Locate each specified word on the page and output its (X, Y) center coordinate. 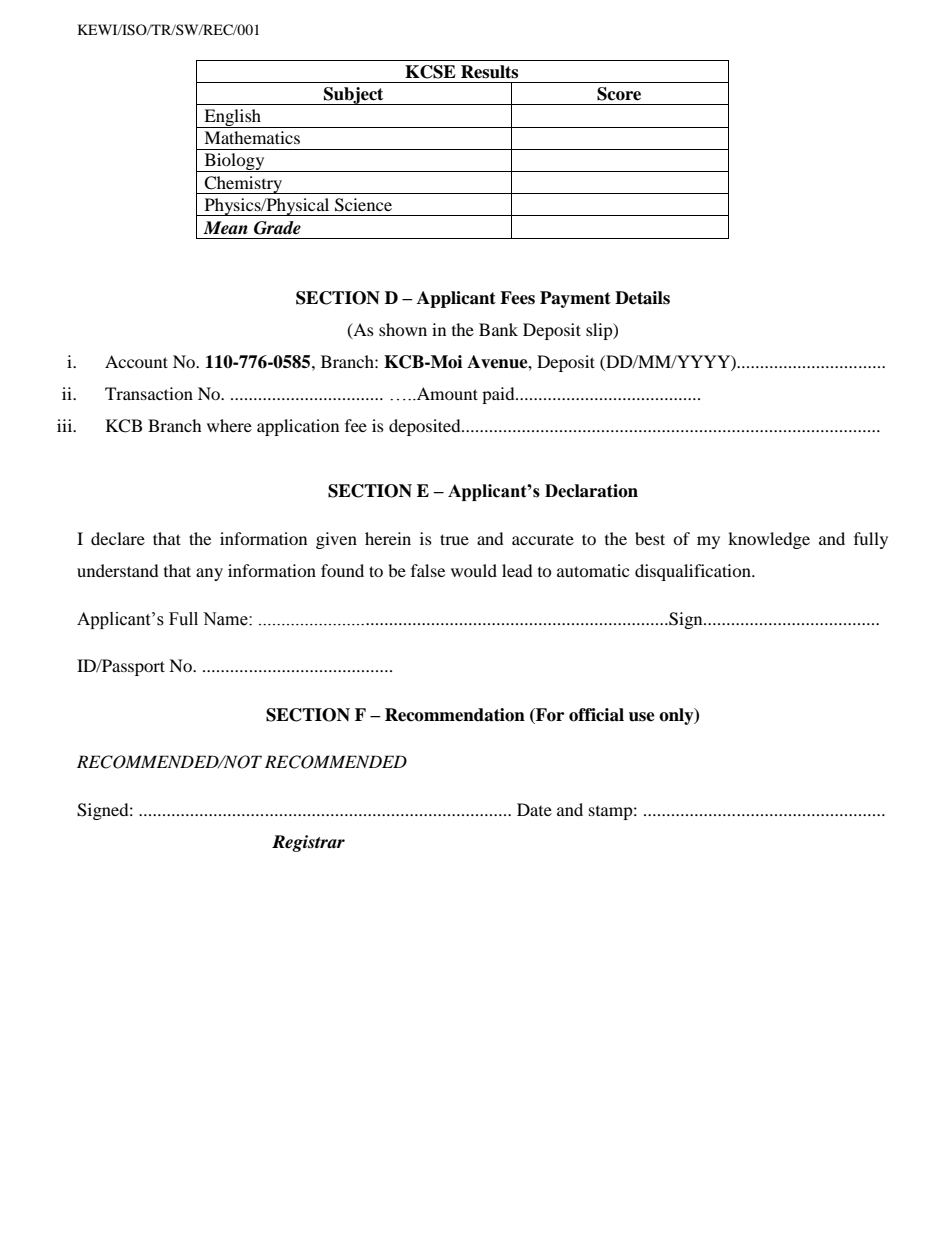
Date (534, 809)
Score (619, 94)
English (233, 118)
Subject (354, 96)
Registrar (308, 843)
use (642, 717)
